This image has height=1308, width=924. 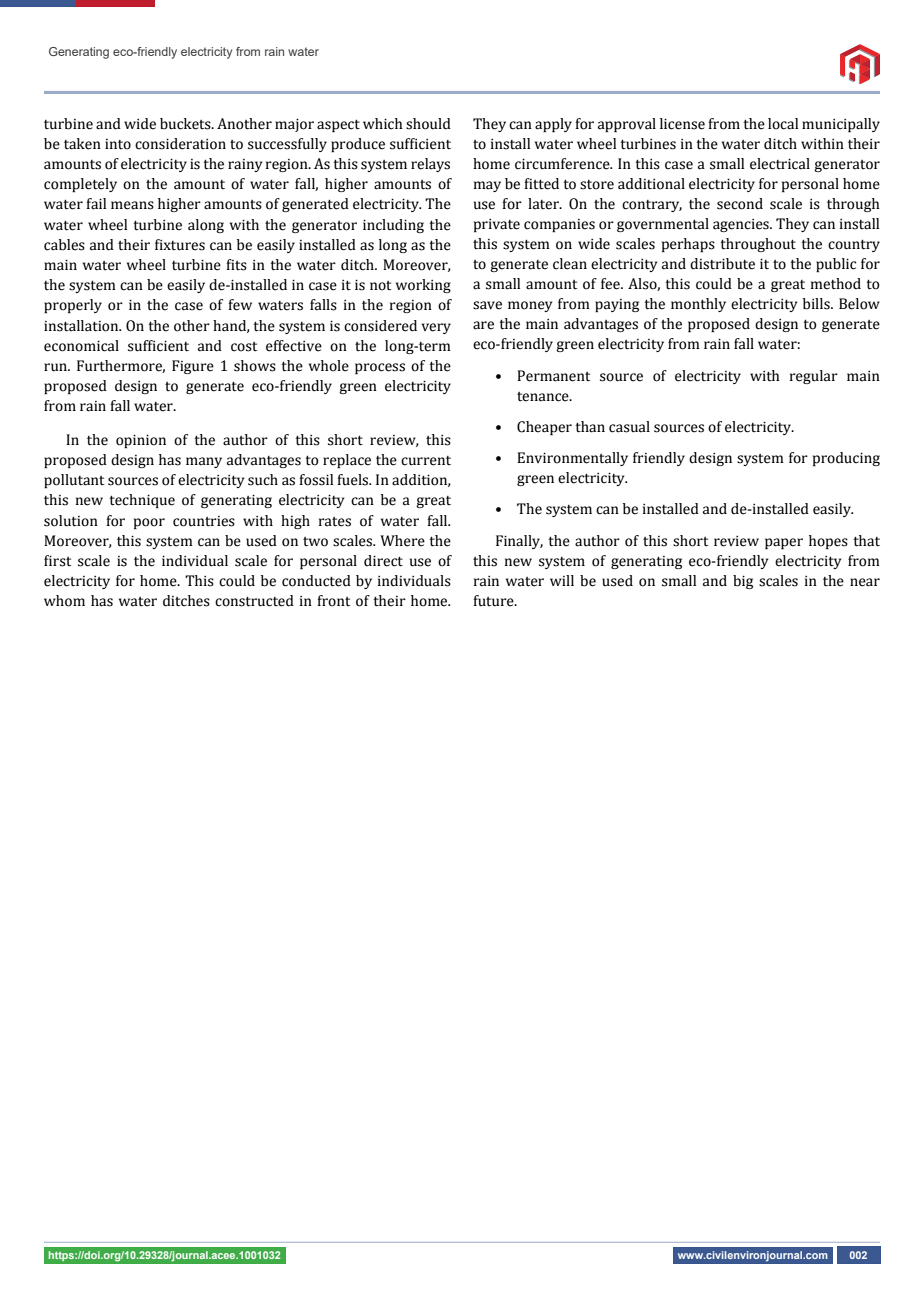 What do you see at coordinates (497, 225) in the image?
I see `private` at bounding box center [497, 225].
